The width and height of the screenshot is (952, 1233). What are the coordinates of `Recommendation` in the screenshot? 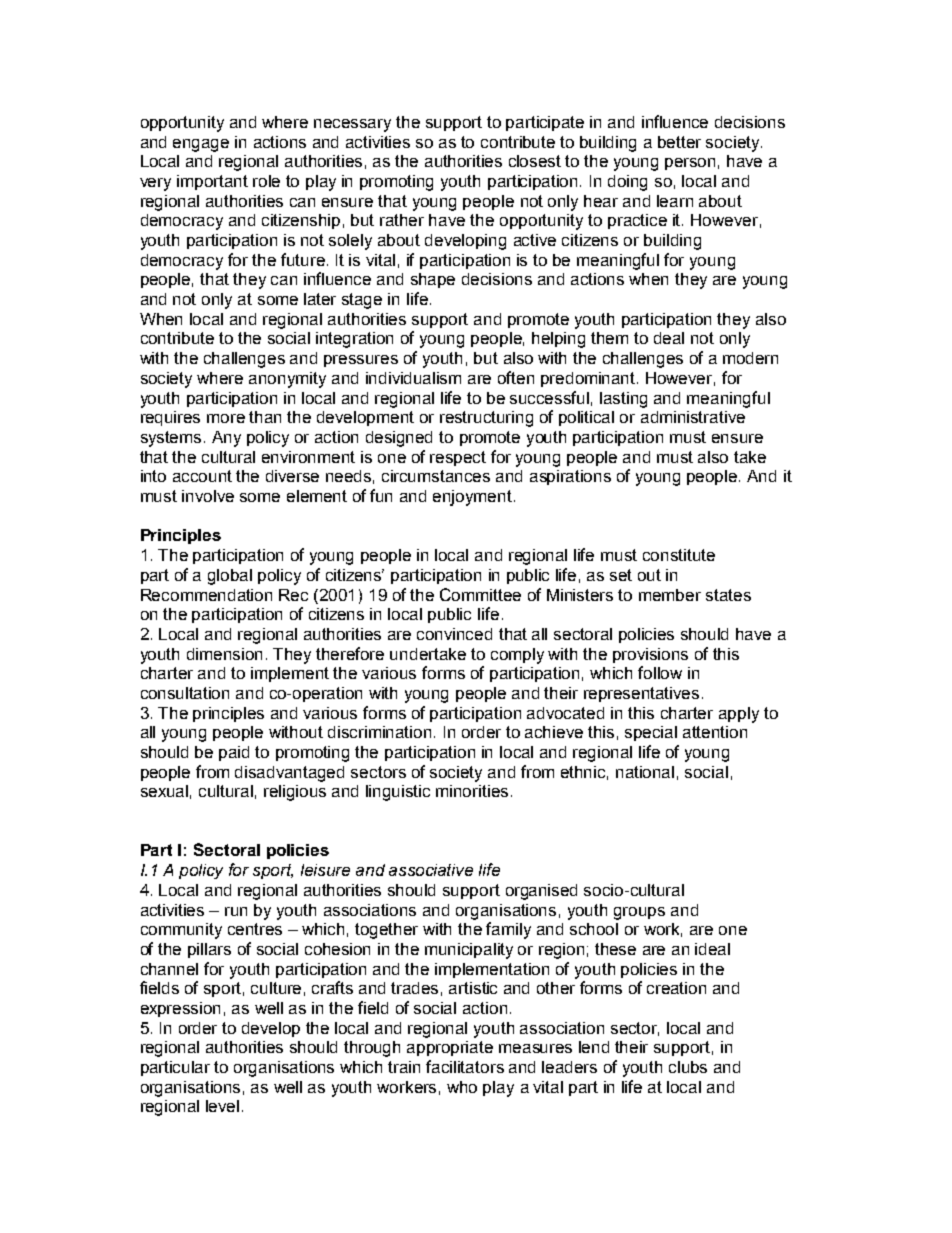 It's located at (206, 595).
